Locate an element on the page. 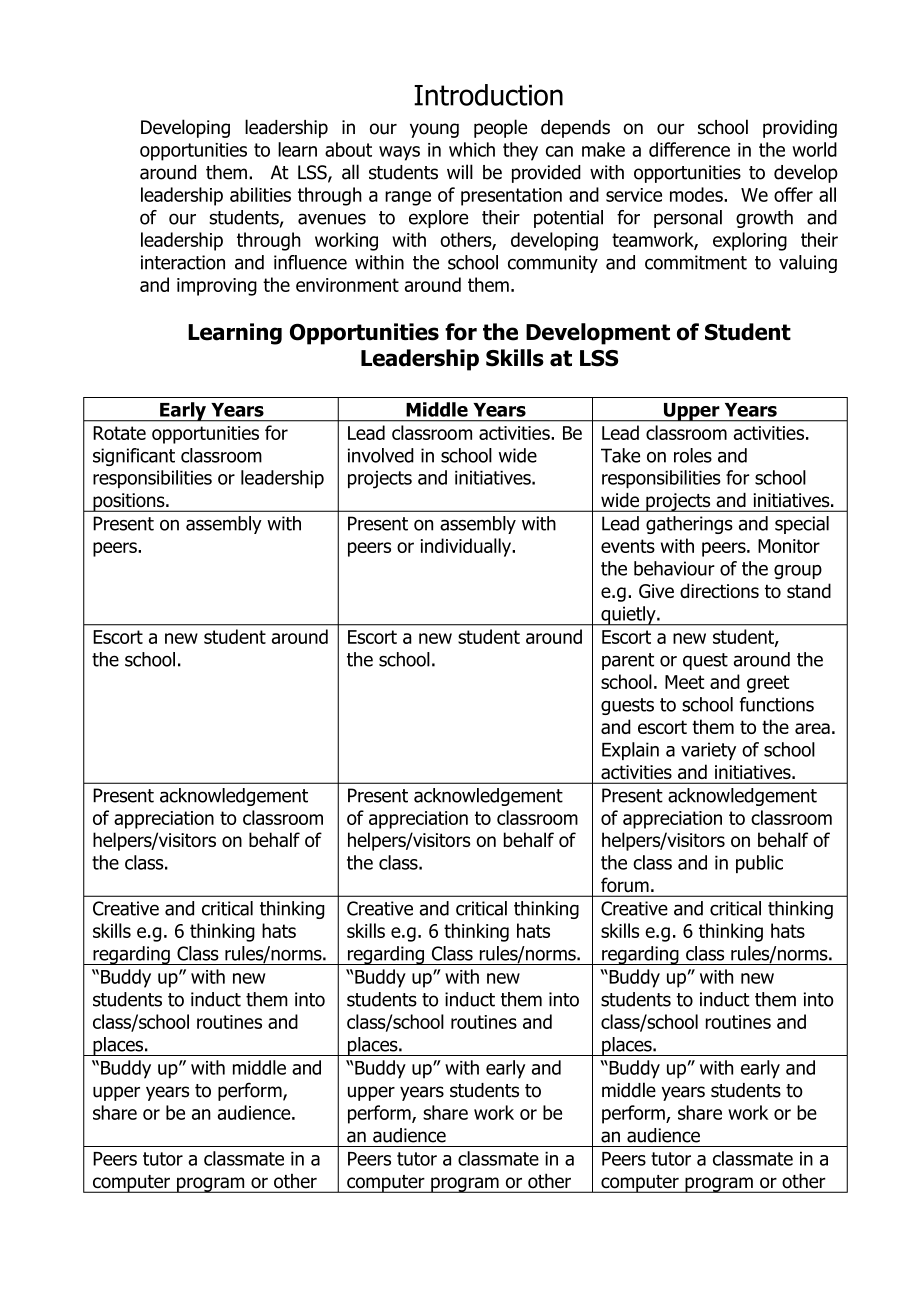 Image resolution: width=924 pixels, height=1308 pixels. Explain is located at coordinates (630, 751).
